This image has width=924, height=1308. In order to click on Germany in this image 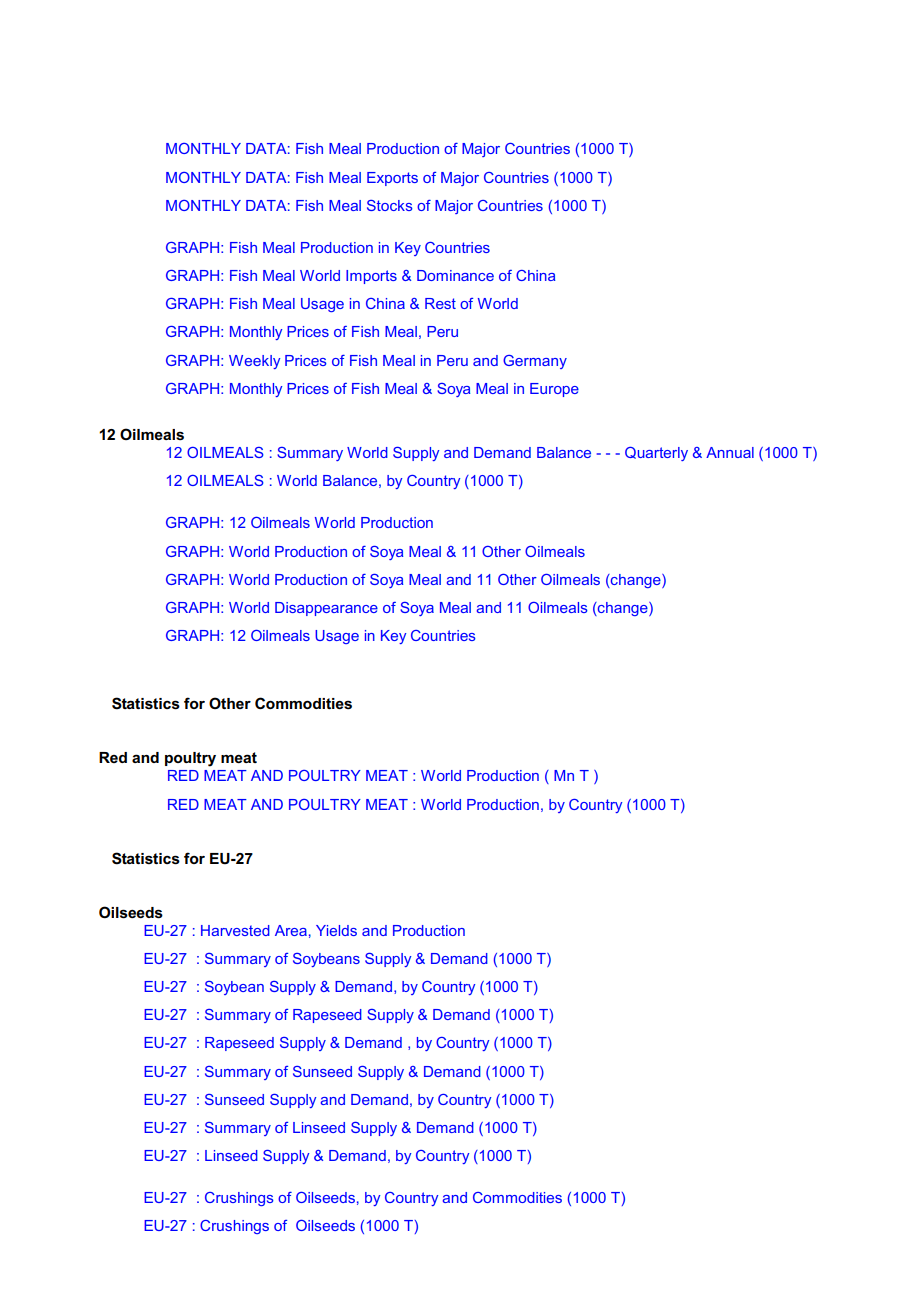, I will do `click(535, 362)`.
